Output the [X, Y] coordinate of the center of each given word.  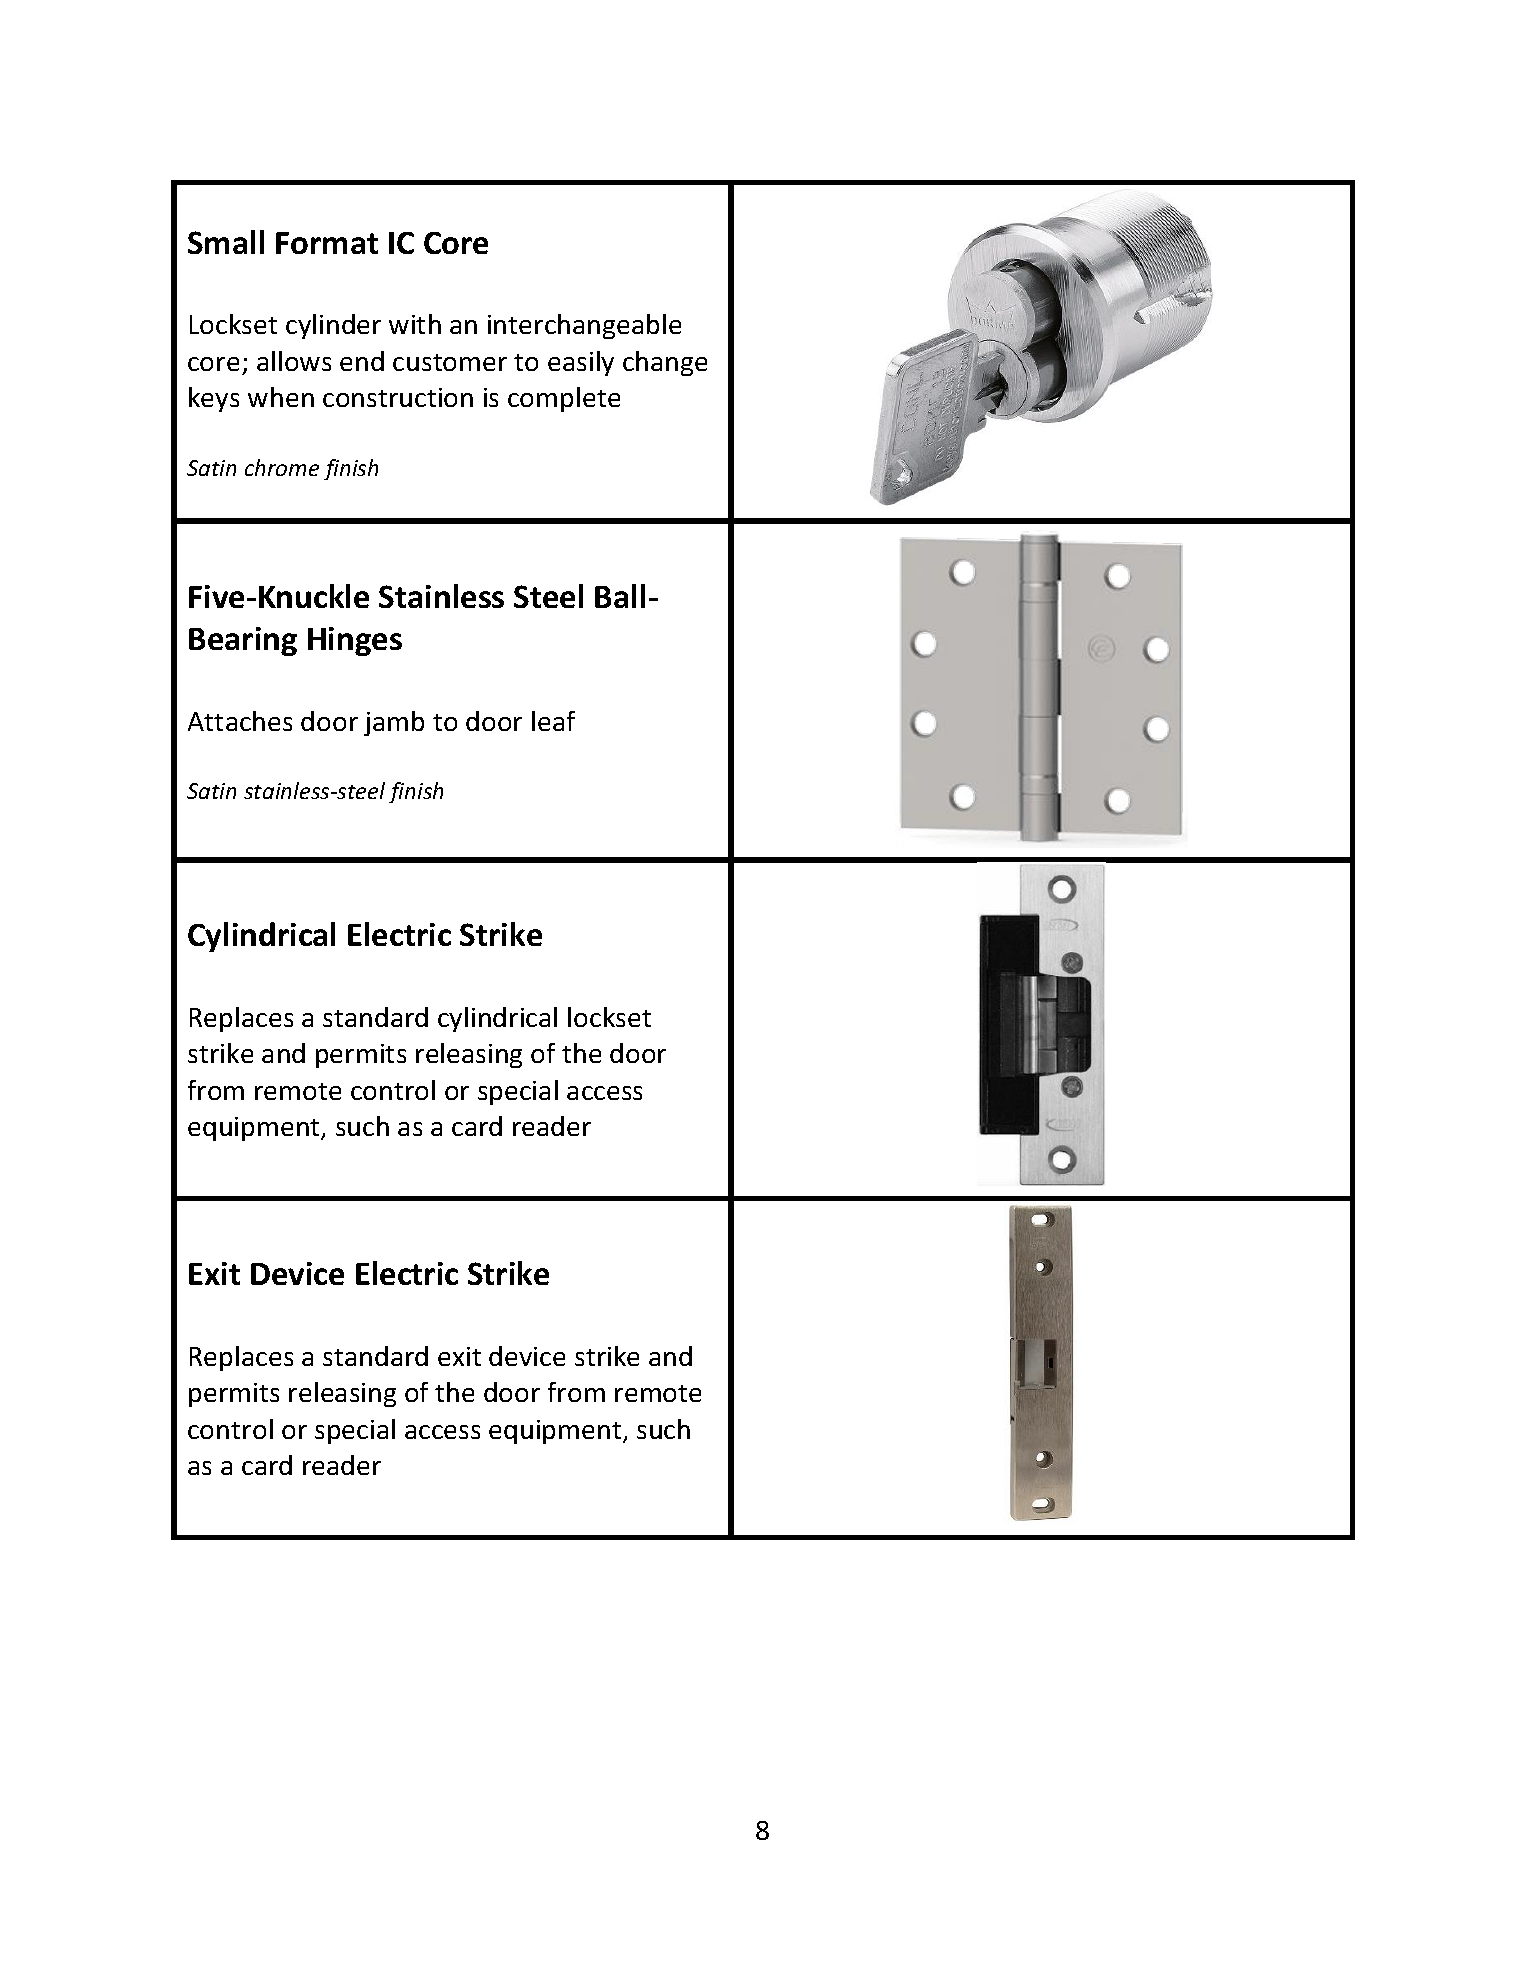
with [415, 324]
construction [398, 397]
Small [226, 242]
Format [327, 243]
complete [564, 399]
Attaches [240, 721]
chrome [282, 467]
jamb [394, 723]
